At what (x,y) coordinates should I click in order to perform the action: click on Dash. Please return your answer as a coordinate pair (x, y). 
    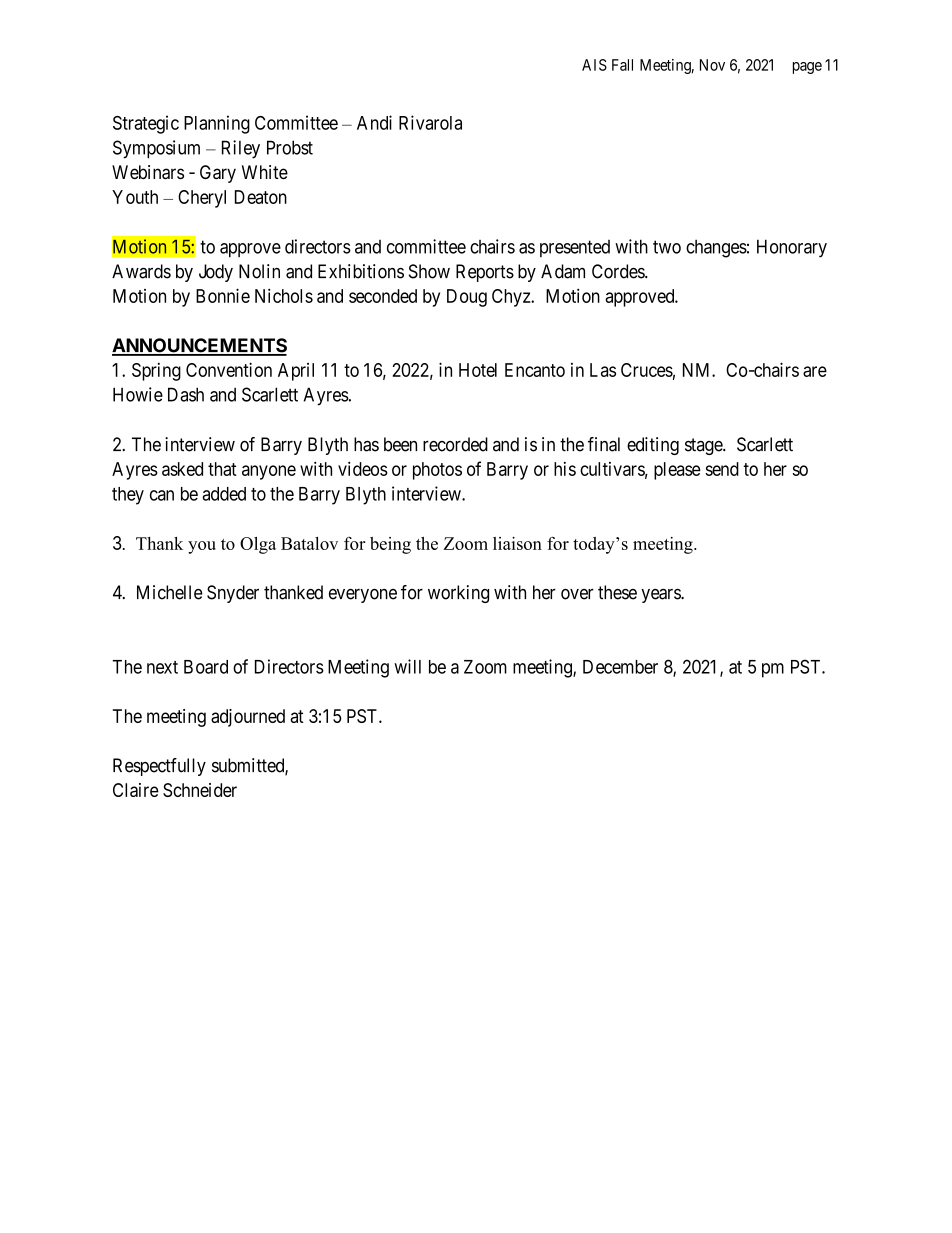
    Looking at the image, I should click on (186, 394).
